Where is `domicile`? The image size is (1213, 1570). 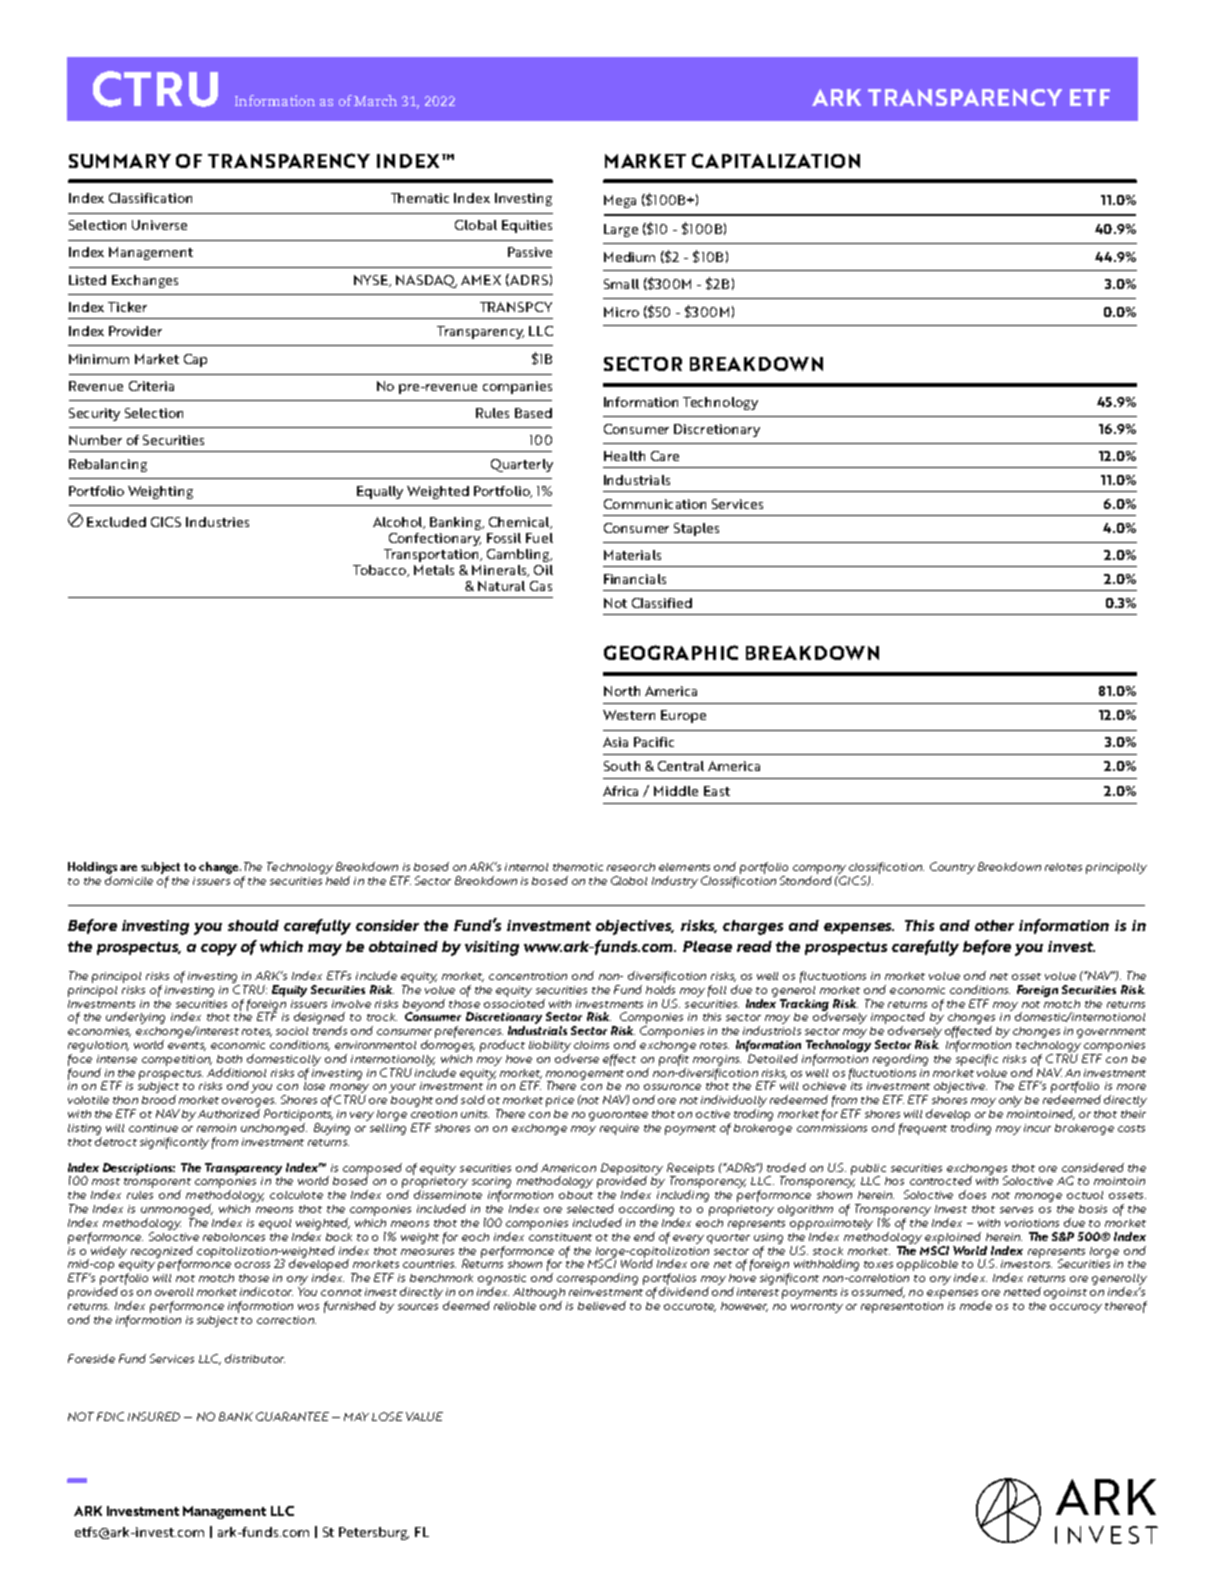 domicile is located at coordinates (129, 880).
